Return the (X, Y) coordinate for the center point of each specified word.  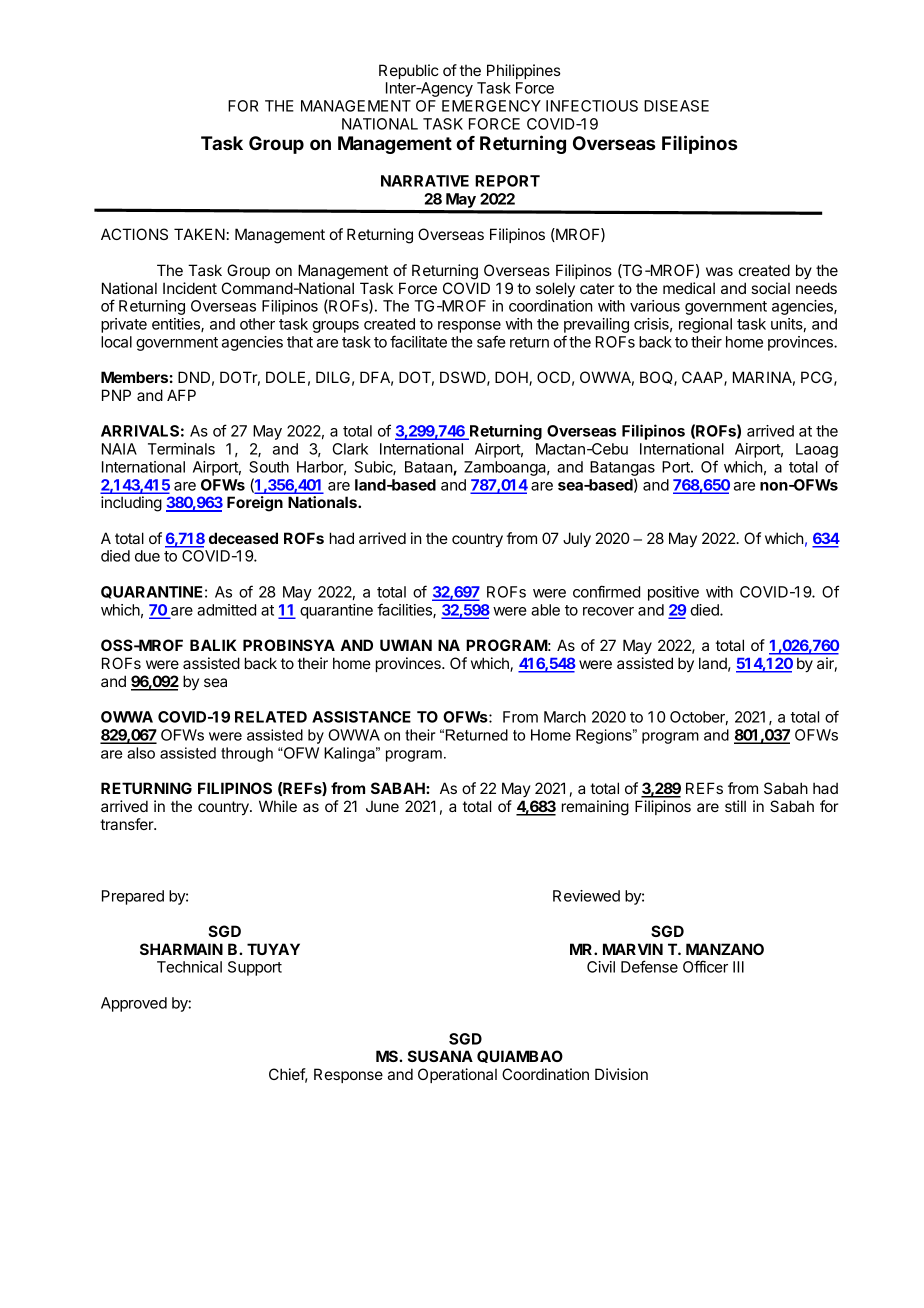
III (738, 967)
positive (673, 593)
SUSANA (440, 1056)
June (382, 806)
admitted (226, 610)
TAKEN (199, 234)
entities (177, 325)
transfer (128, 824)
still (735, 806)
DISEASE (676, 106)
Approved (134, 1004)
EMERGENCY (491, 106)
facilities (405, 610)
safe (491, 341)
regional (705, 325)
